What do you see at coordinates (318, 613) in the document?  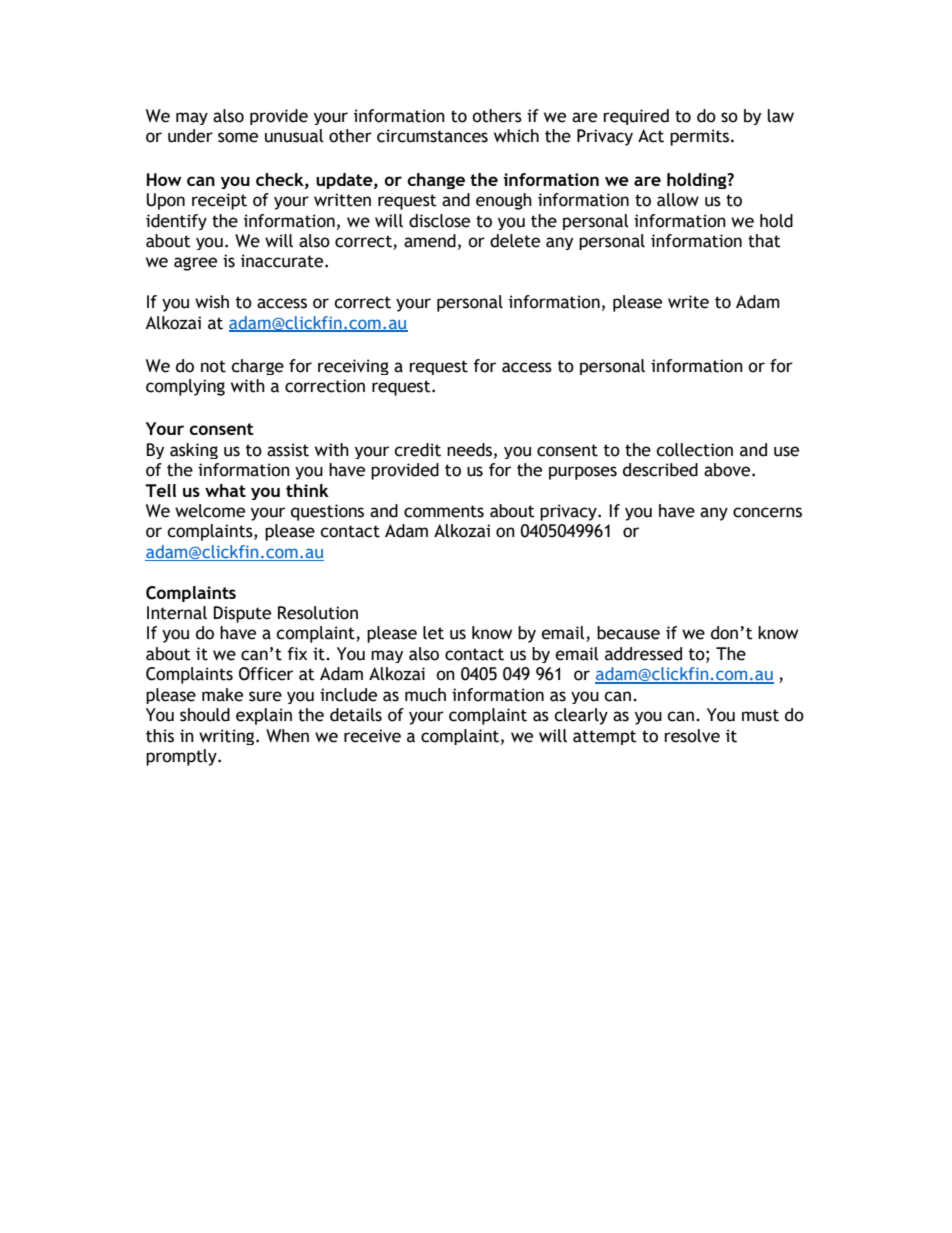 I see `Resolution` at bounding box center [318, 613].
